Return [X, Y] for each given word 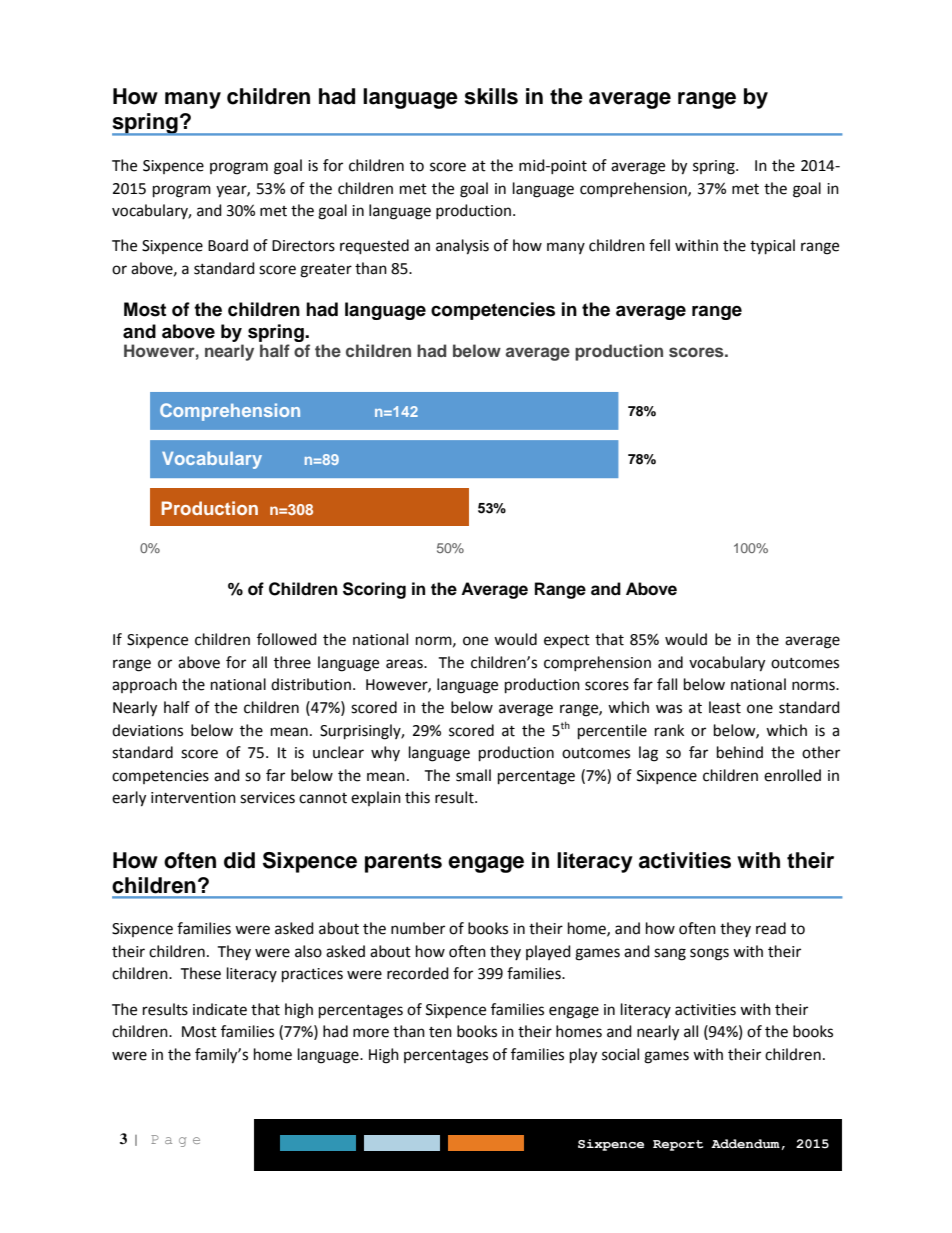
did [239, 860]
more [371, 1033]
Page [175, 1141]
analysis [462, 247]
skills [491, 96]
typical [772, 247]
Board [228, 245]
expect [567, 641]
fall [667, 684]
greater [326, 271]
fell [659, 245]
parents [403, 863]
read [771, 928]
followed [287, 639]
